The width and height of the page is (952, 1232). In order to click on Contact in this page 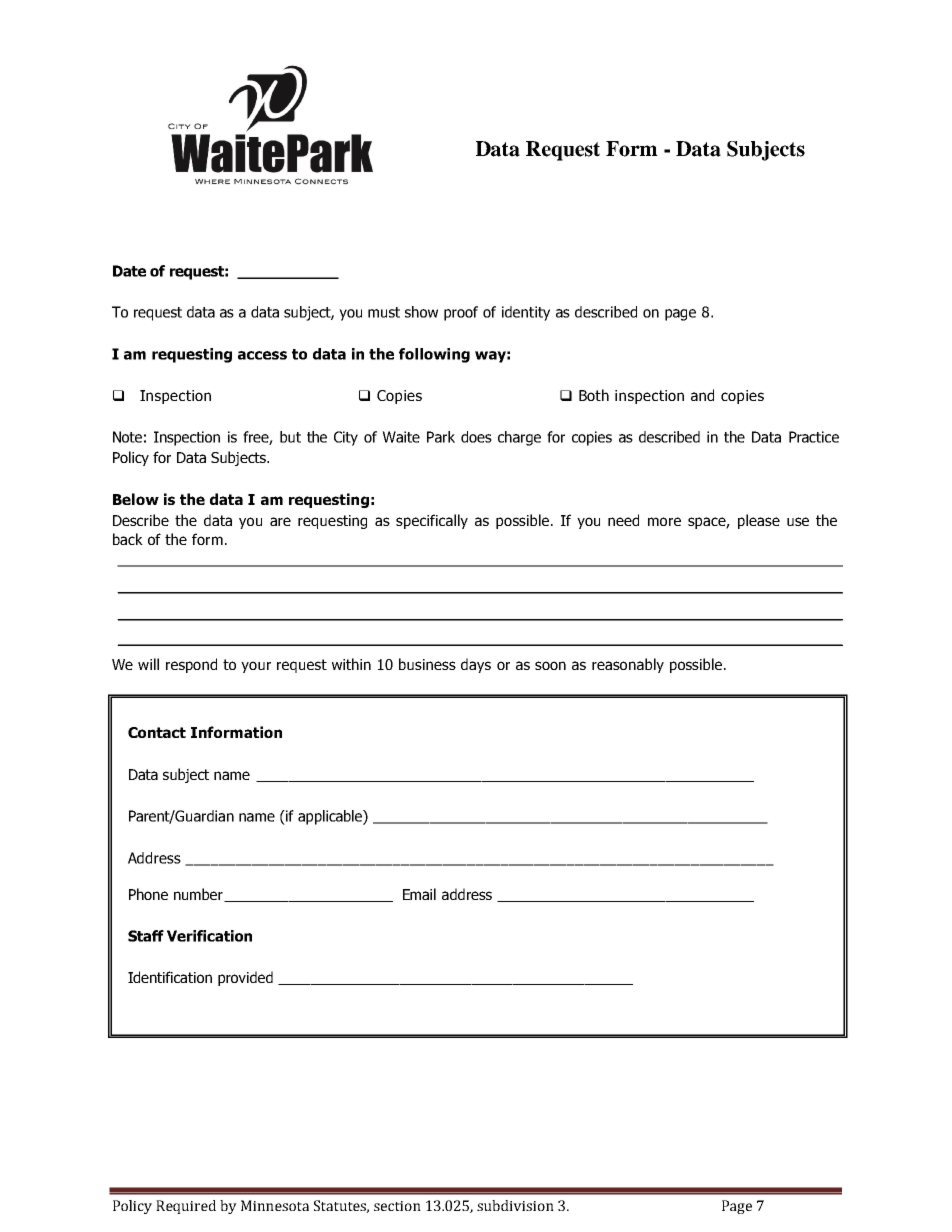, I will do `click(157, 732)`.
